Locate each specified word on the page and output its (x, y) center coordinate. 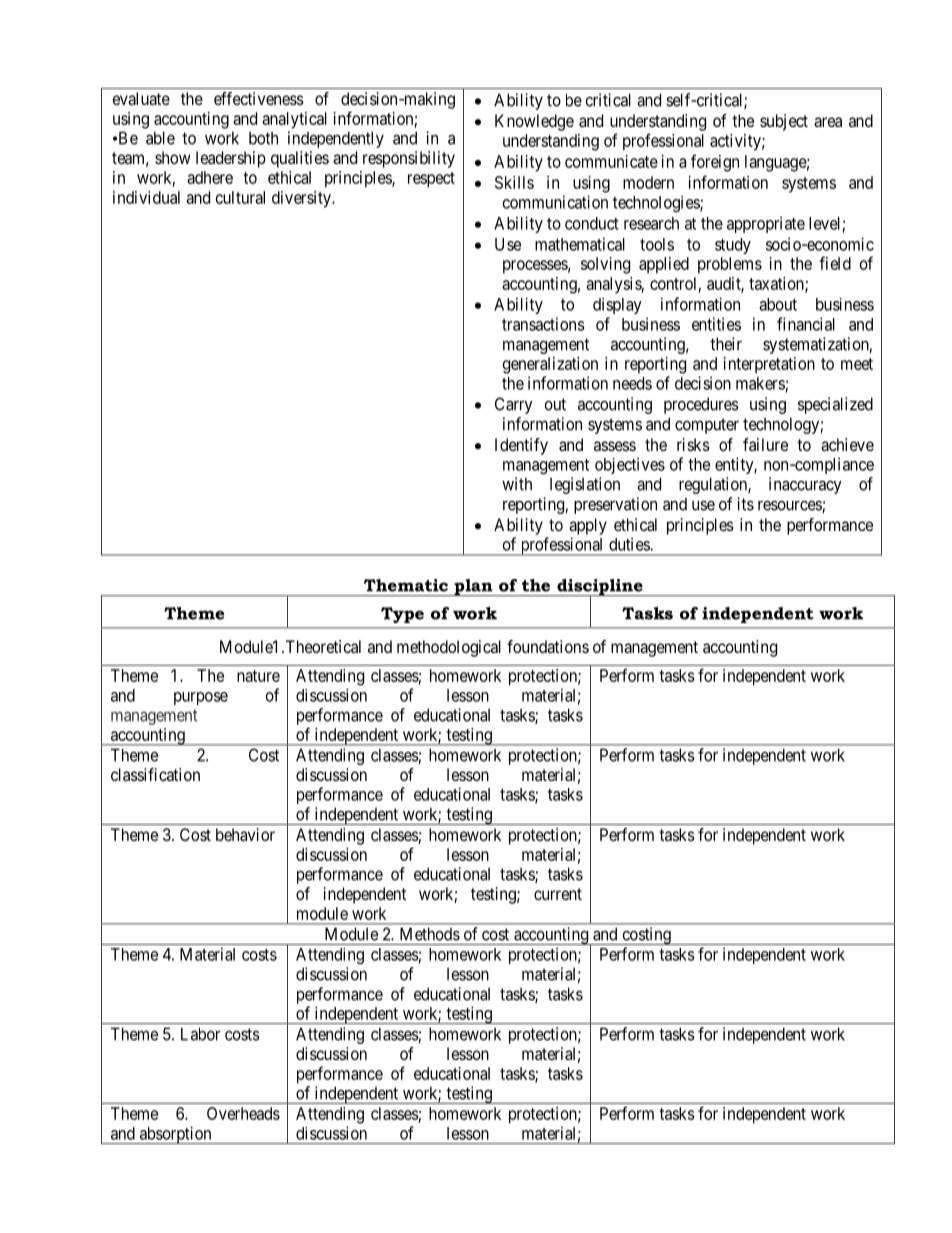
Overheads (243, 1113)
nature (258, 676)
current (558, 894)
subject (784, 122)
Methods (430, 934)
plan (473, 587)
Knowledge (534, 122)
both (263, 138)
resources (790, 506)
